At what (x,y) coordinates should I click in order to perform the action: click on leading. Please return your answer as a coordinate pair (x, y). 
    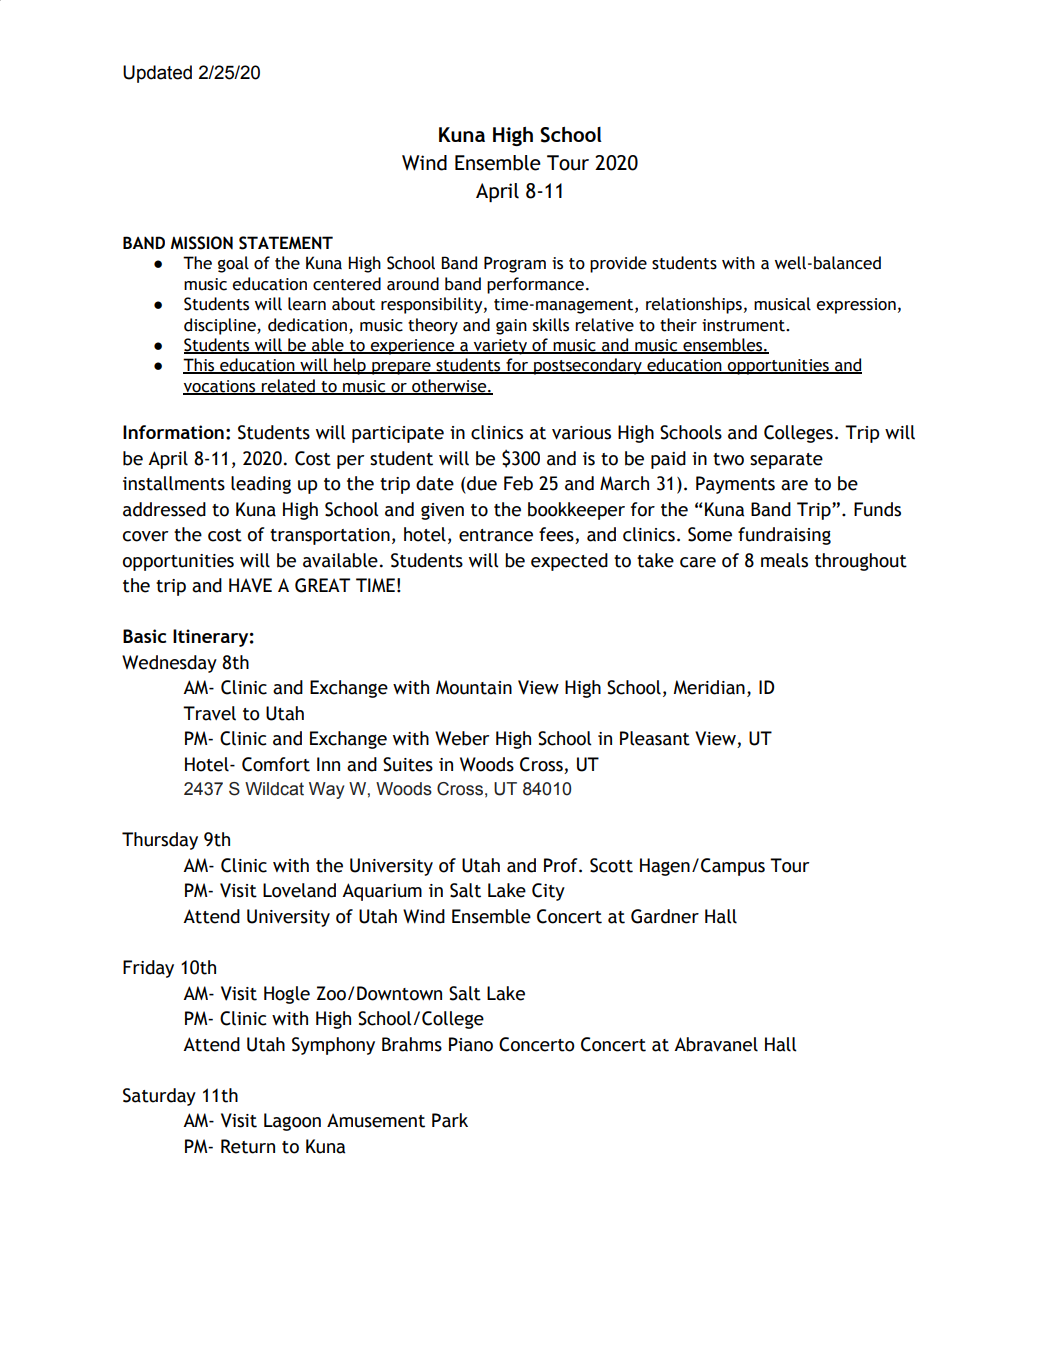
    Looking at the image, I should click on (261, 485).
